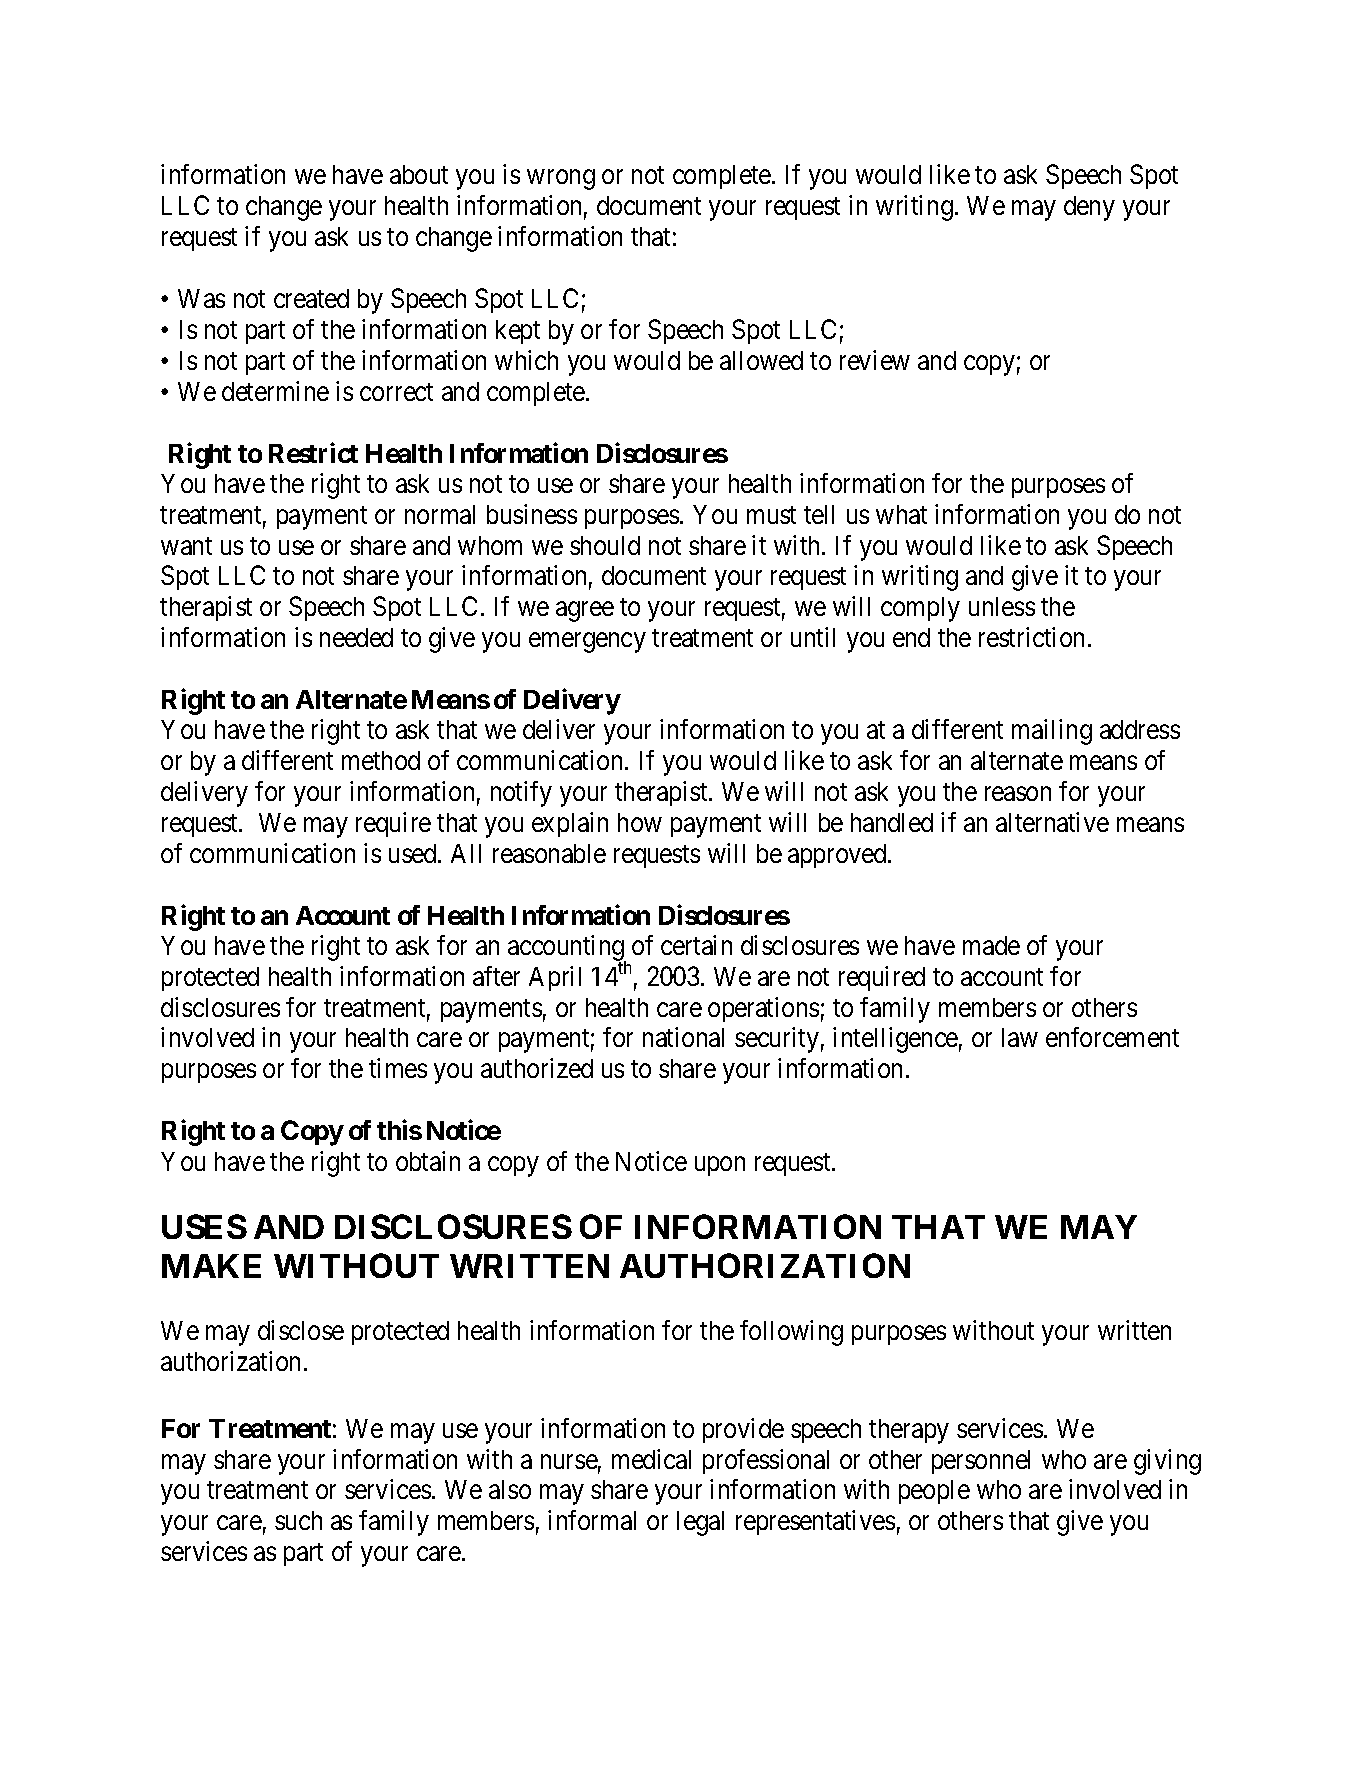 This screenshot has height=1768, width=1367. What do you see at coordinates (1089, 208) in the screenshot?
I see `deny` at bounding box center [1089, 208].
